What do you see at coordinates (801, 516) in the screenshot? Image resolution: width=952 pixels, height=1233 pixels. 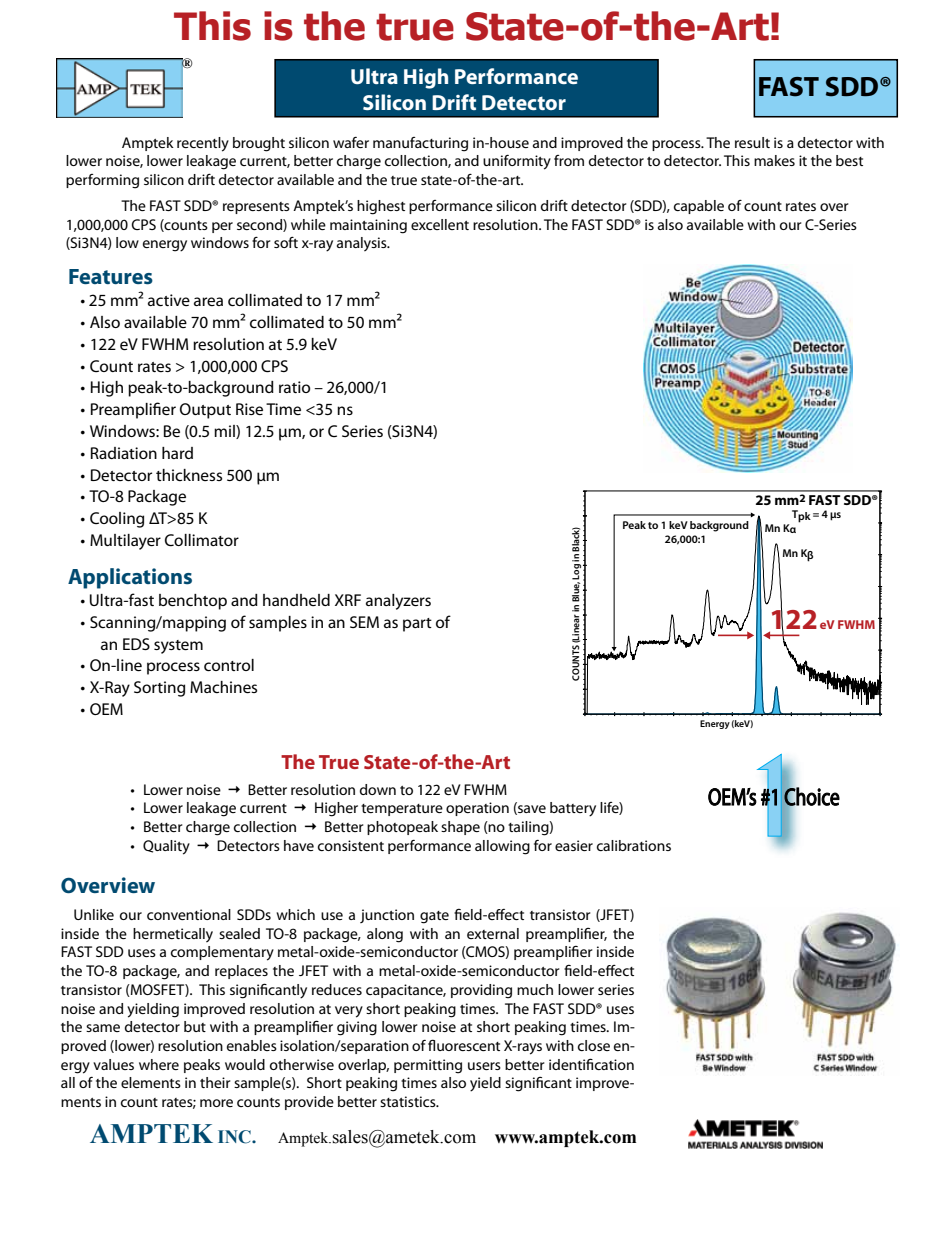 I see `Tpk` at bounding box center [801, 516].
